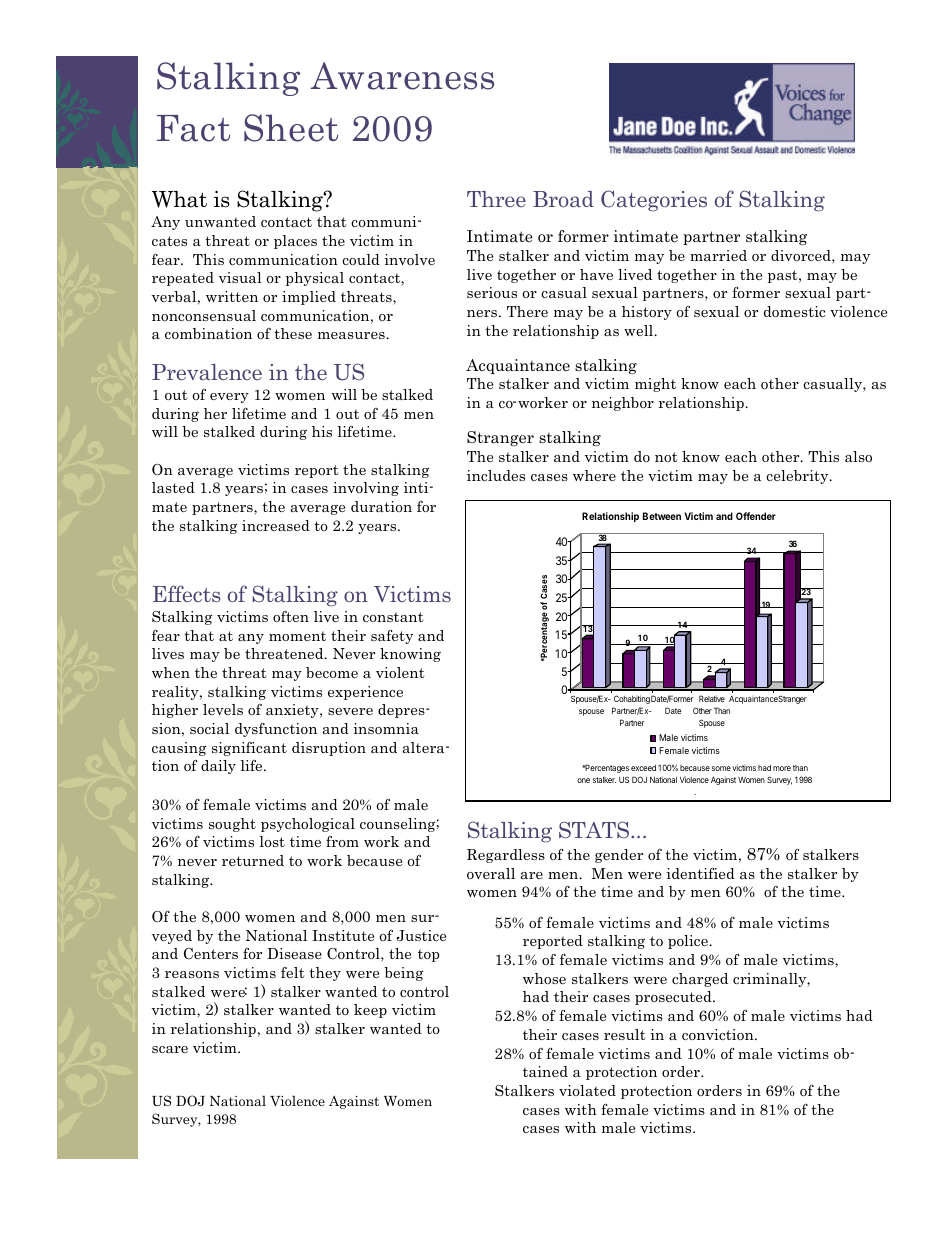  Describe the element at coordinates (712, 698) in the screenshot. I see `Relative` at that location.
